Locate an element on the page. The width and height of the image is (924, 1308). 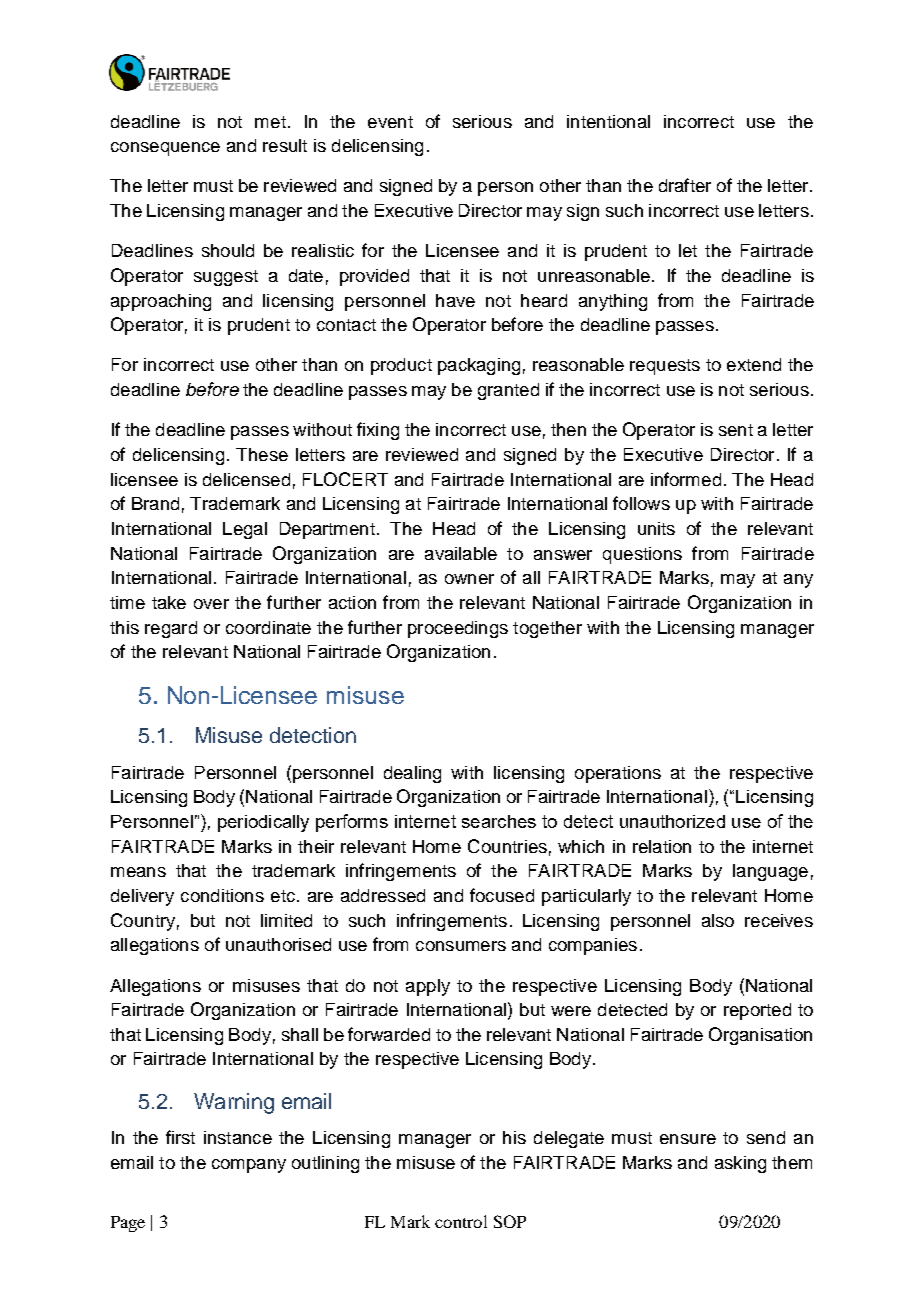
conditions is located at coordinates (222, 895).
